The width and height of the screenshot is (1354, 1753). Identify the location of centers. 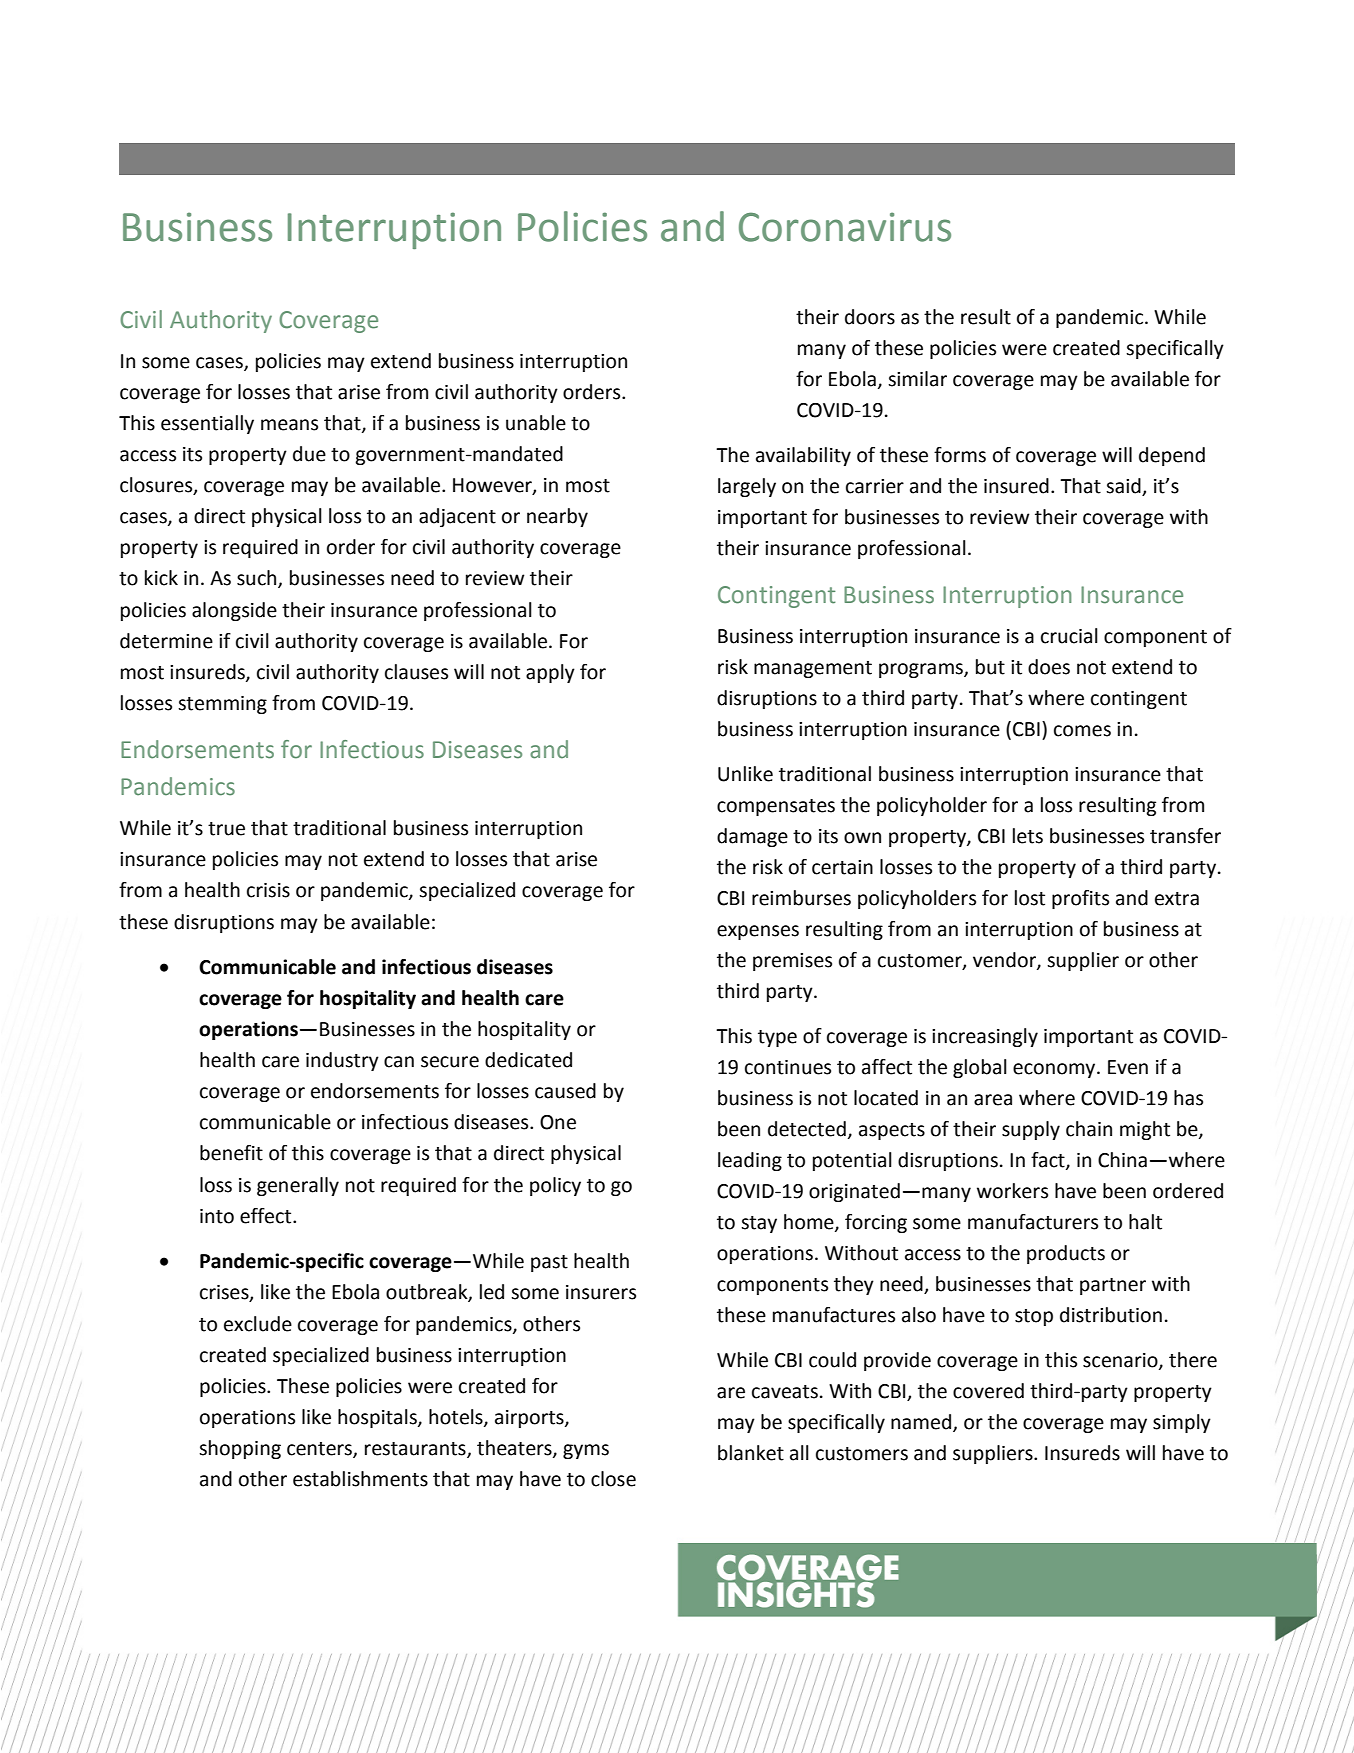
(320, 1449).
